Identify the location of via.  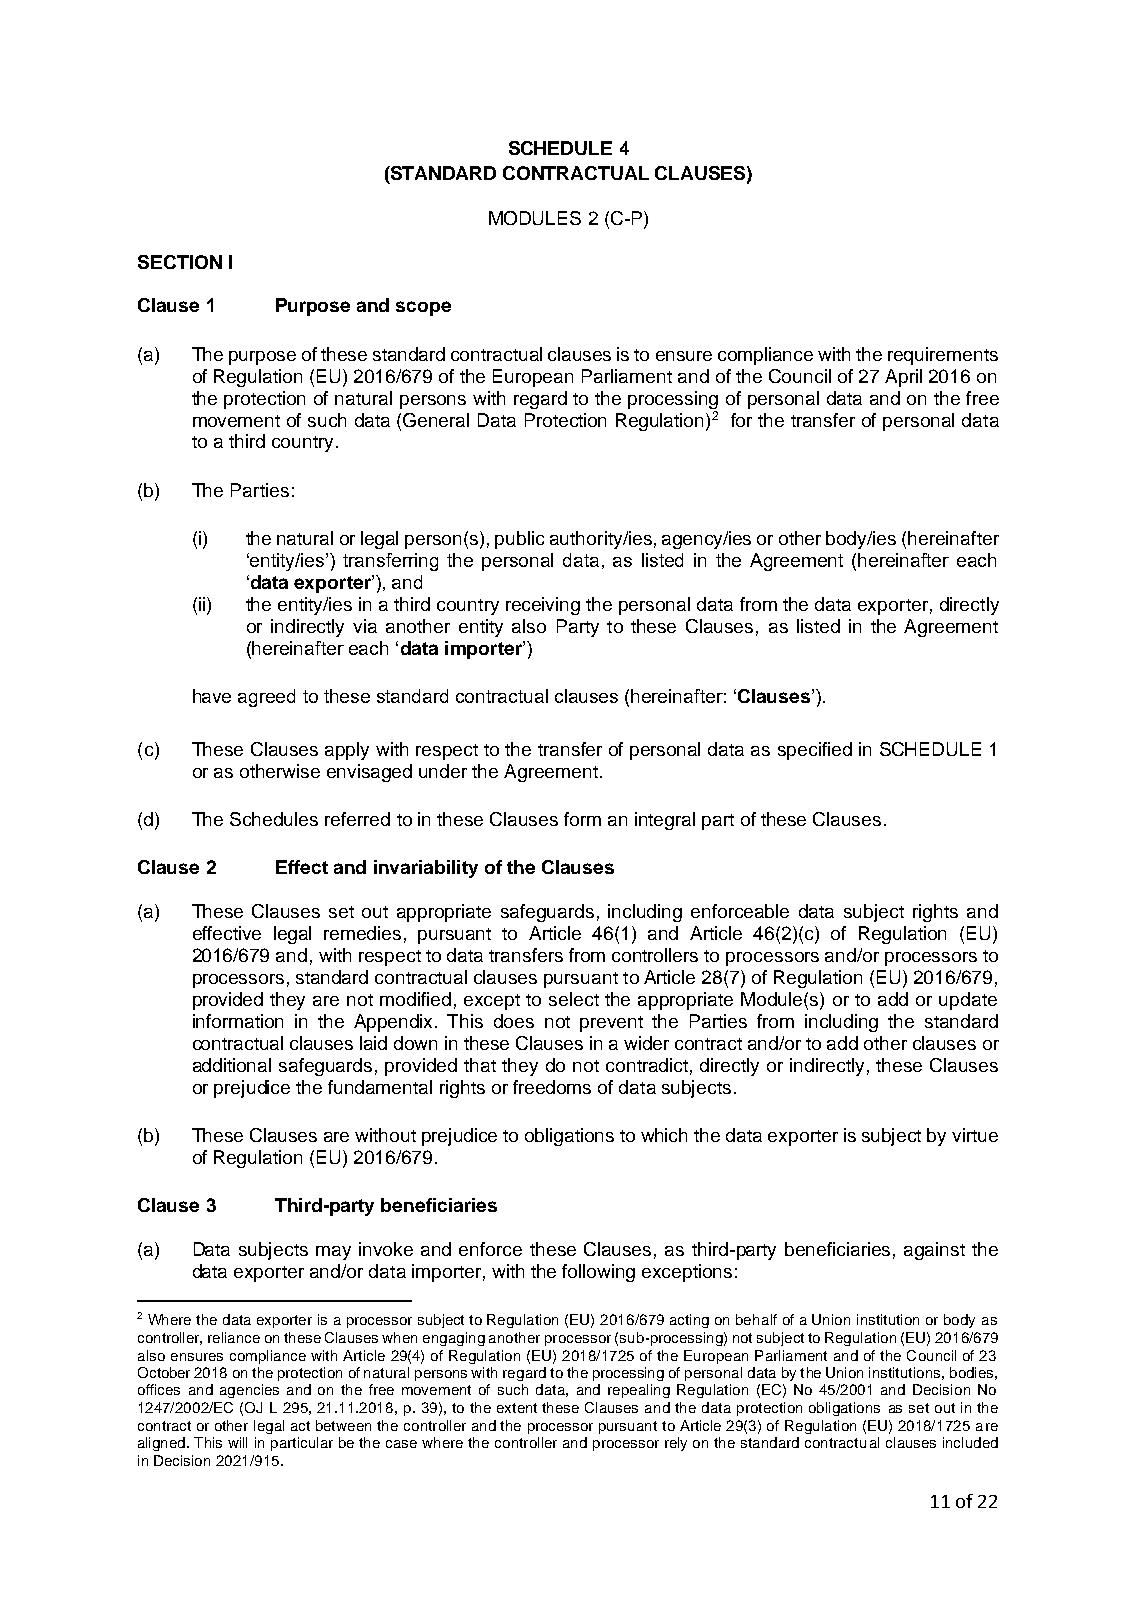
(365, 626).
